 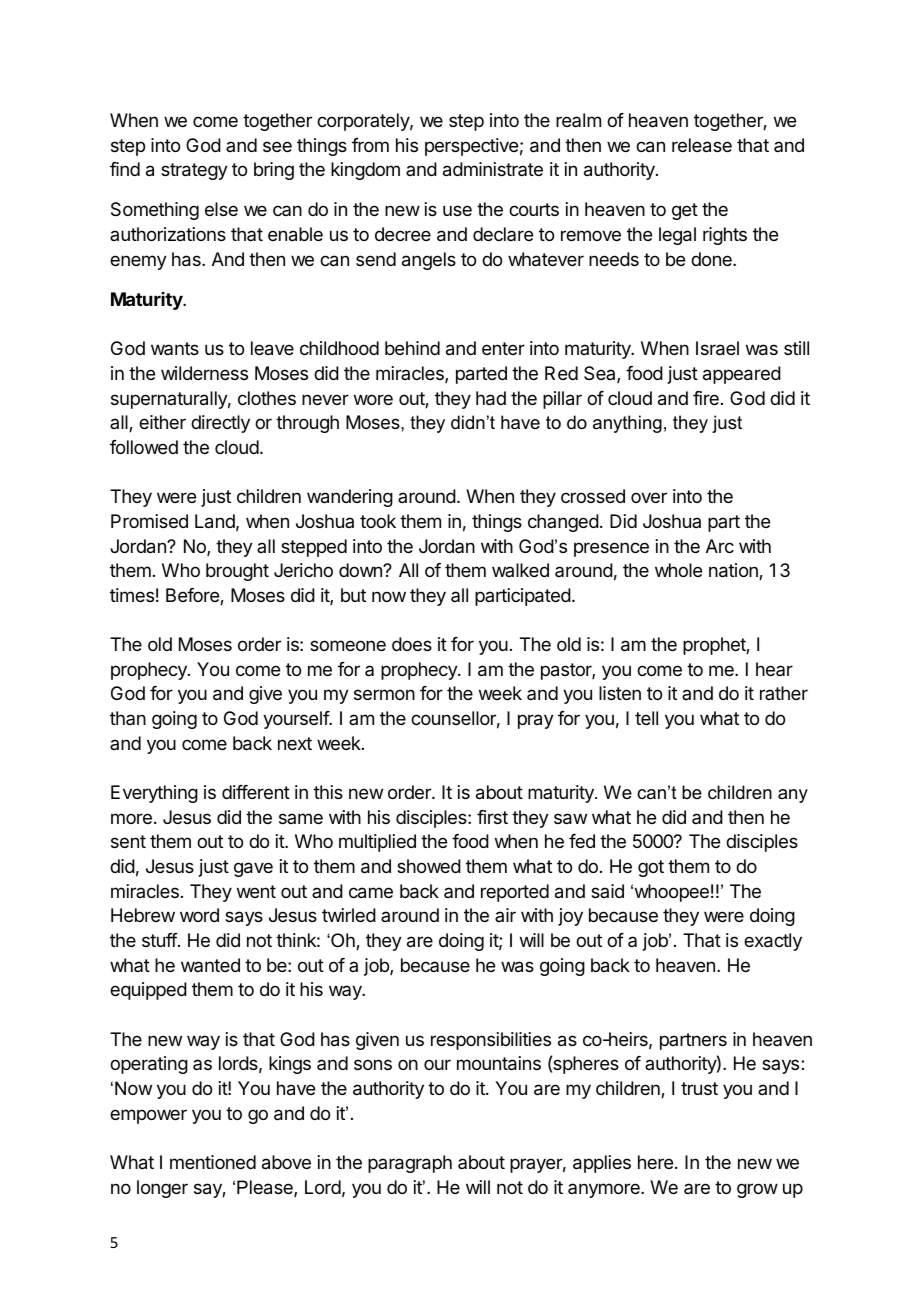 What do you see at coordinates (194, 171) in the document?
I see `strategy` at bounding box center [194, 171].
